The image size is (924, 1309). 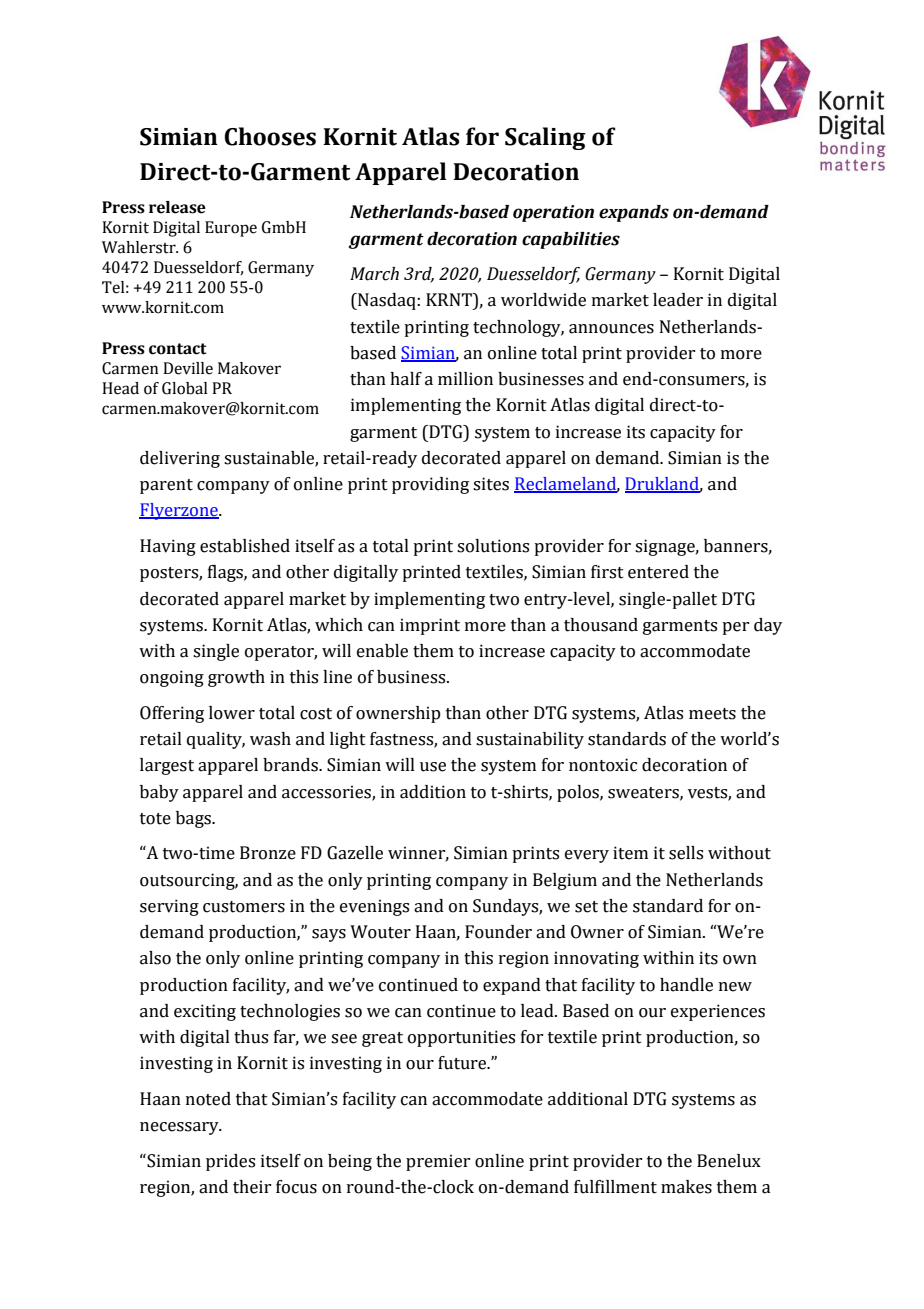 What do you see at coordinates (545, 138) in the page?
I see `Scaling` at bounding box center [545, 138].
